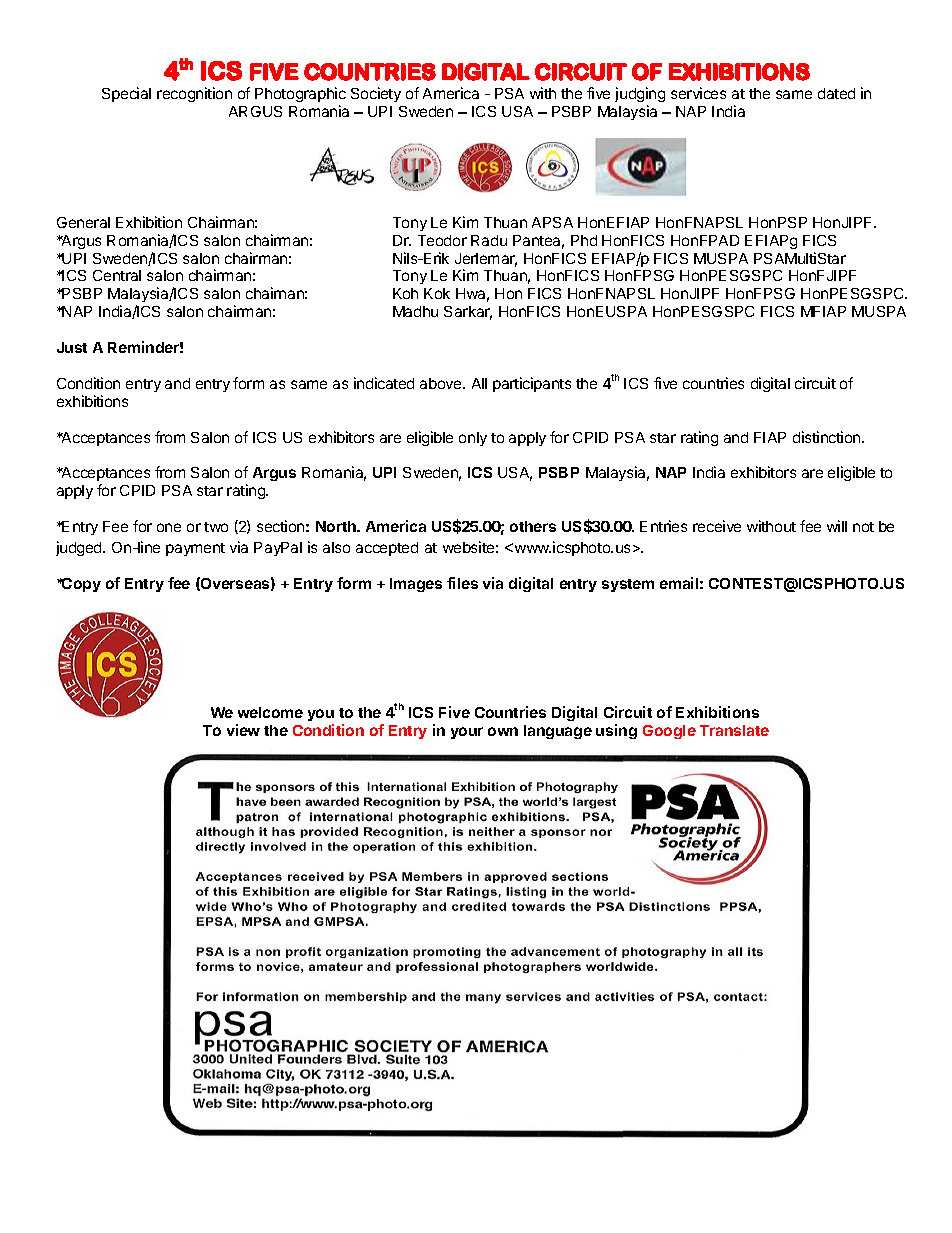 The height and width of the document is (1233, 952). What do you see at coordinates (216, 527) in the document?
I see `two` at bounding box center [216, 527].
